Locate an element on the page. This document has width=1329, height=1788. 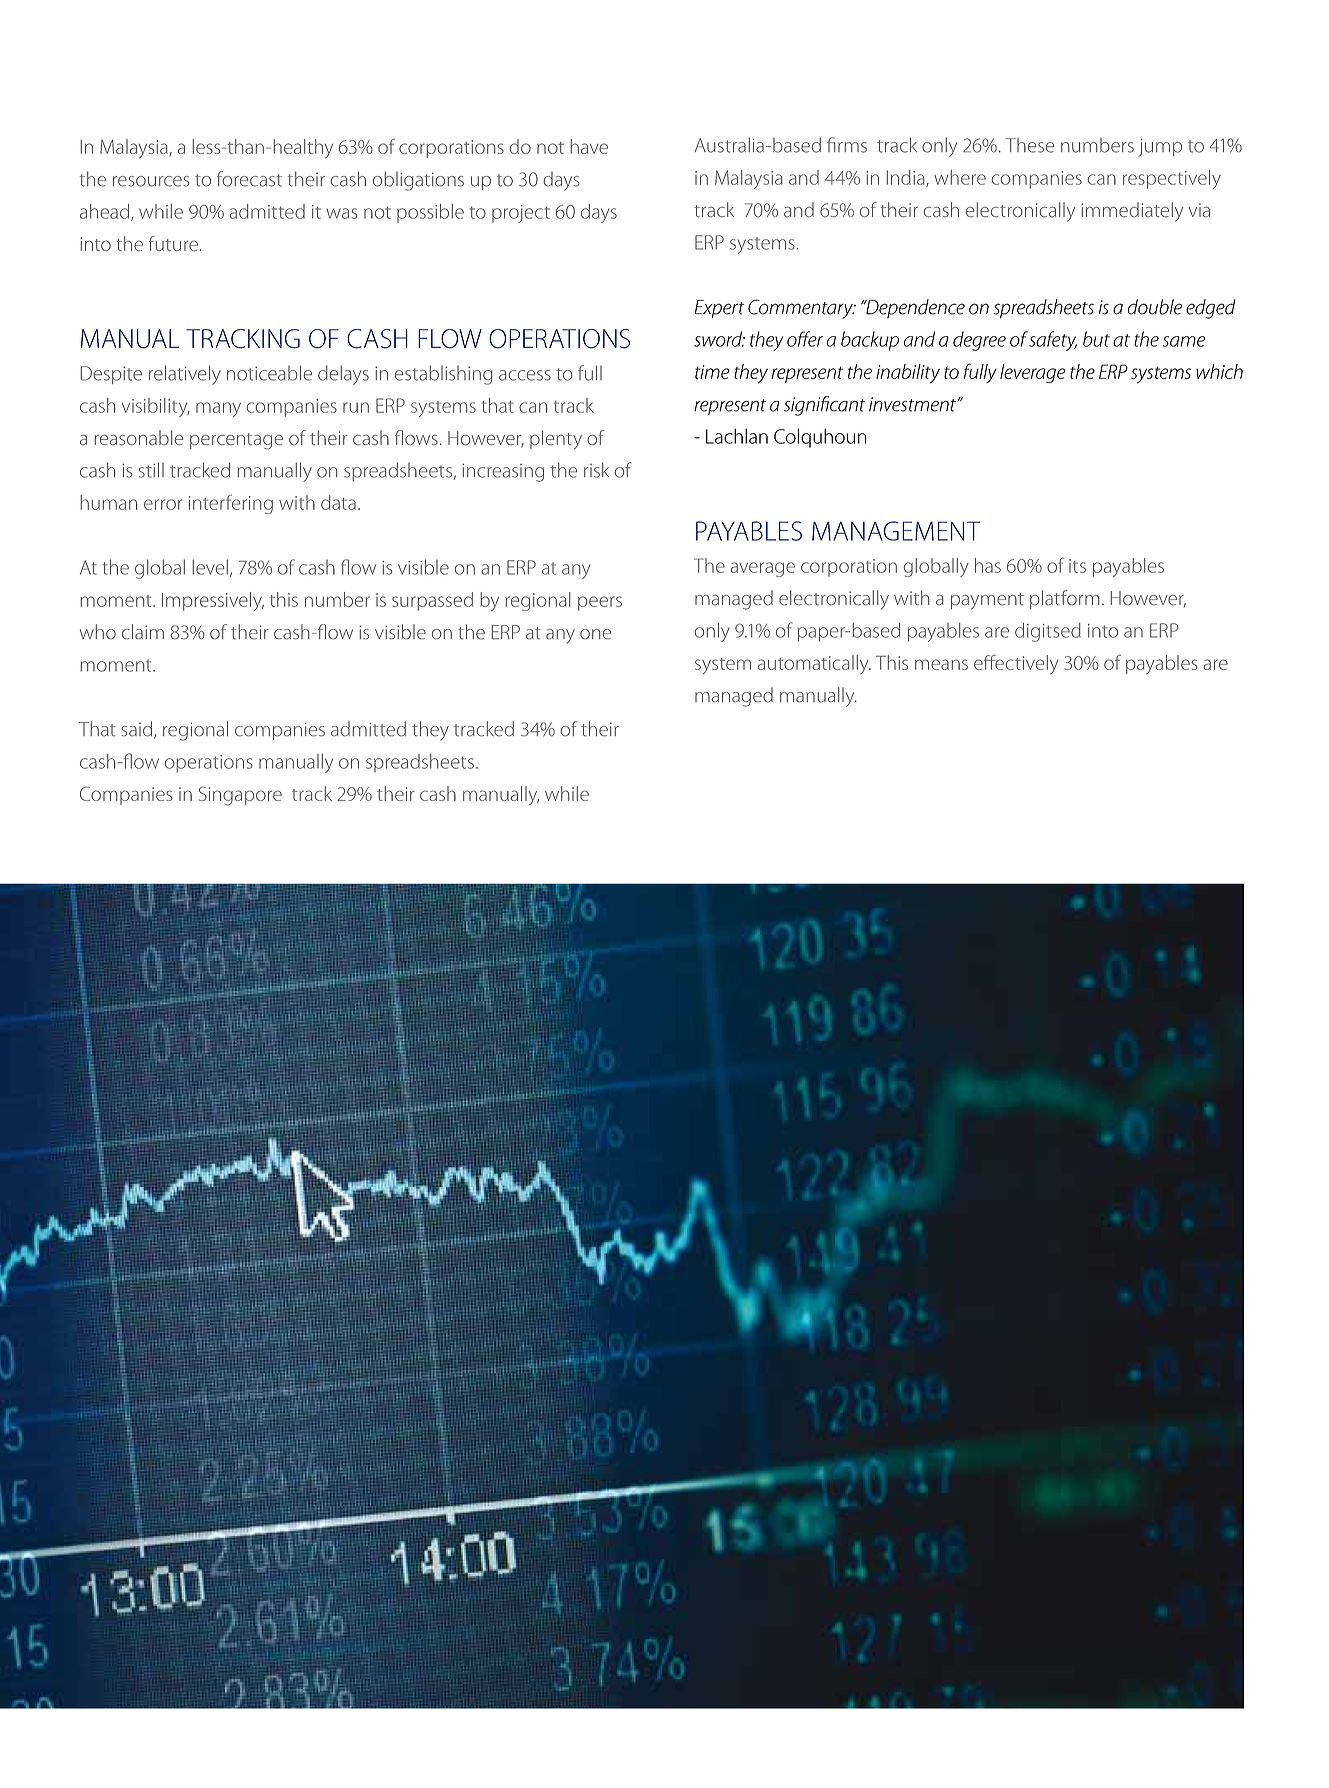
automatically is located at coordinates (814, 664).
